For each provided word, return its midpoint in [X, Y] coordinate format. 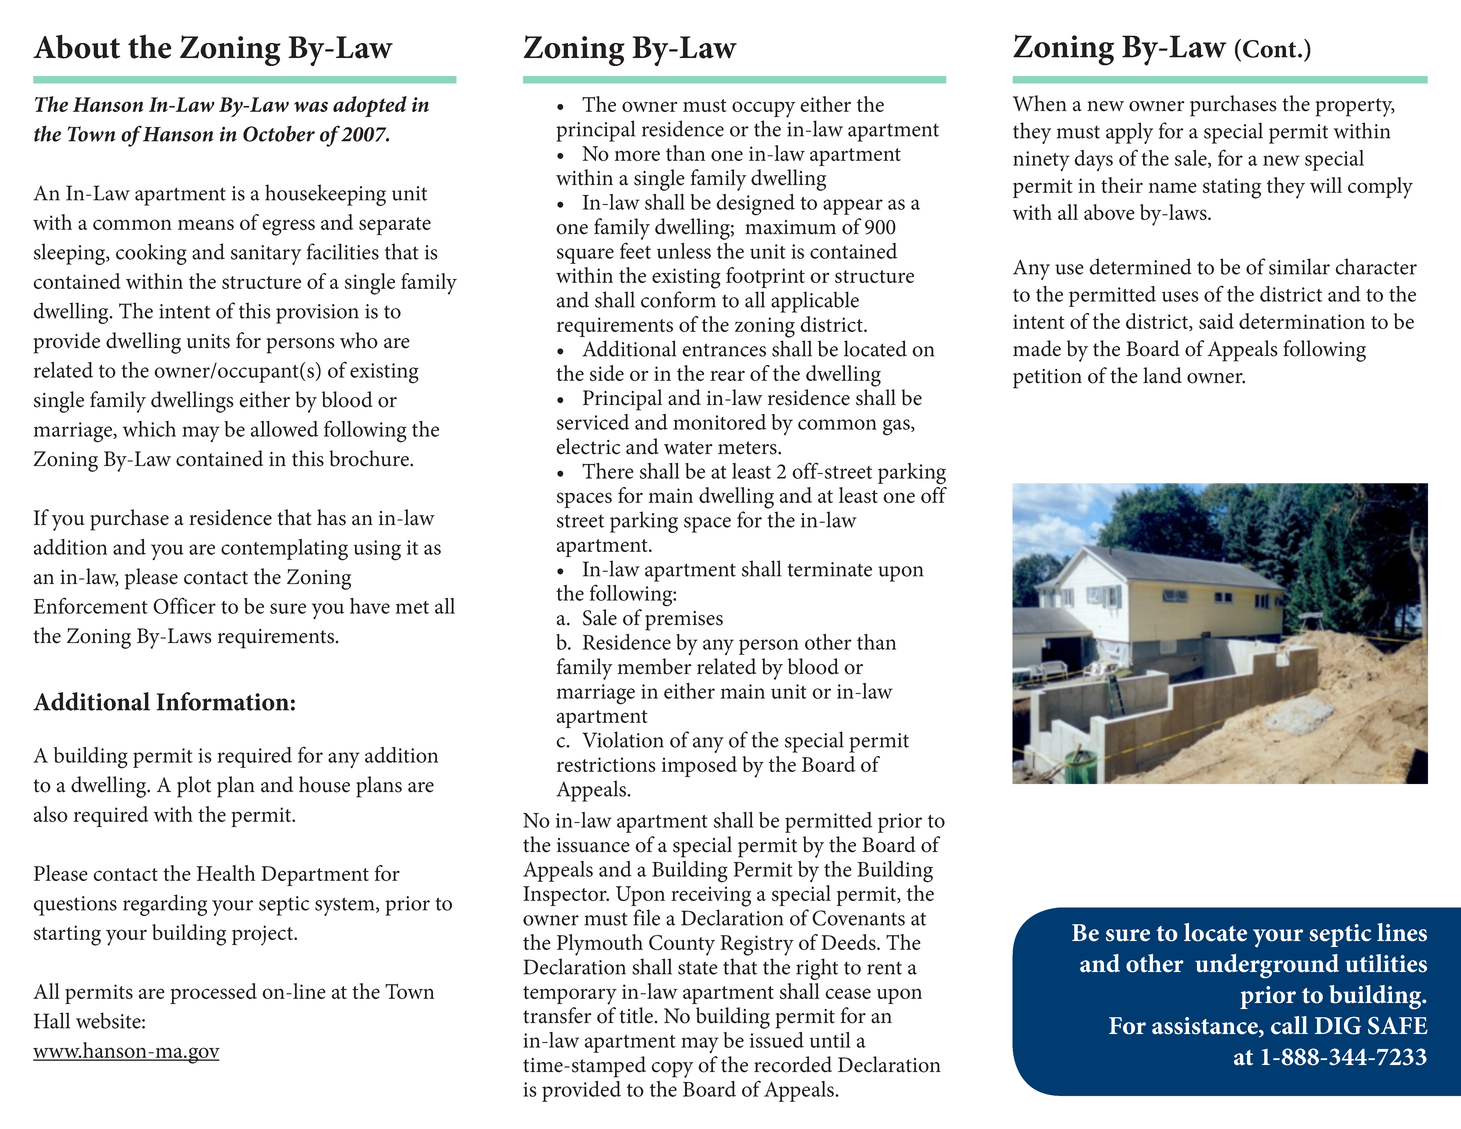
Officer [184, 605]
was [311, 106]
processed [213, 993]
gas [897, 427]
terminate [829, 569]
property [1355, 107]
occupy [763, 109]
